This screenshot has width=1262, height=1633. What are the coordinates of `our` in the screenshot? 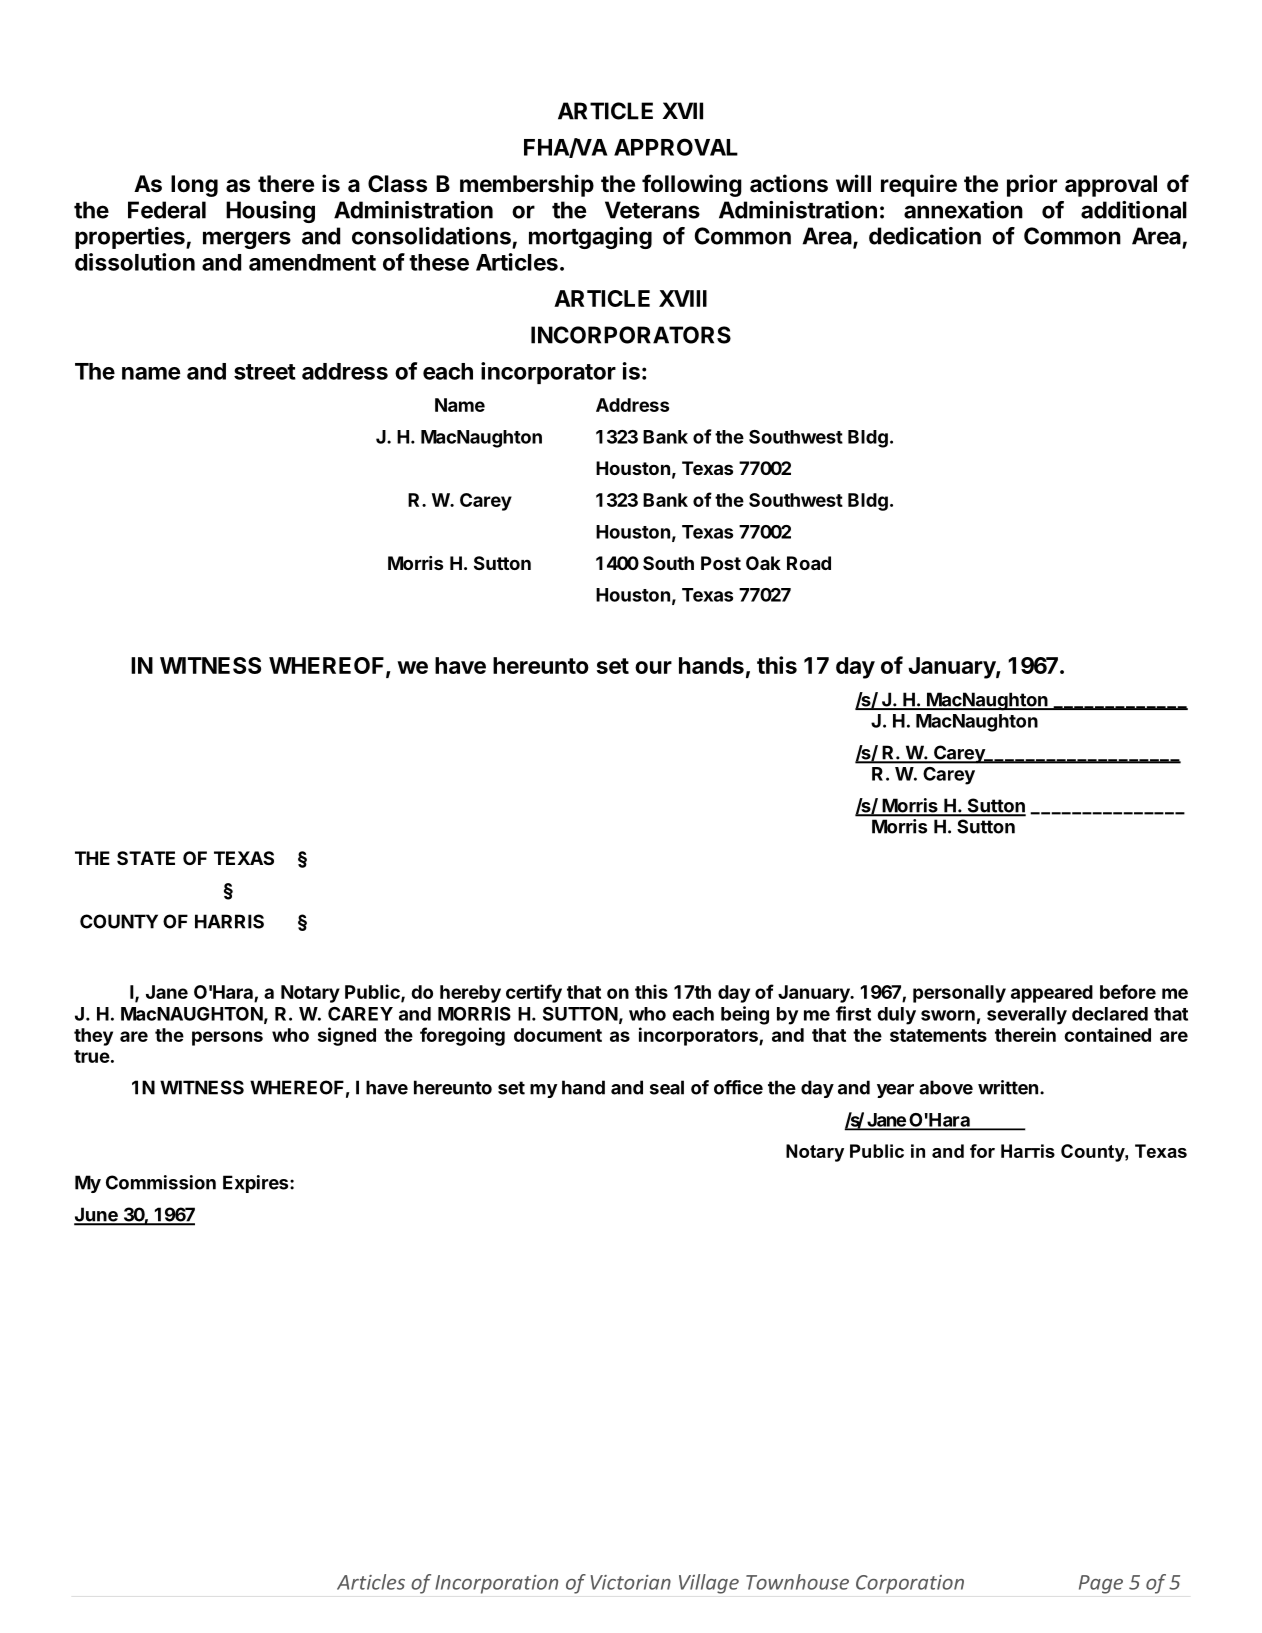 It's located at (653, 667).
